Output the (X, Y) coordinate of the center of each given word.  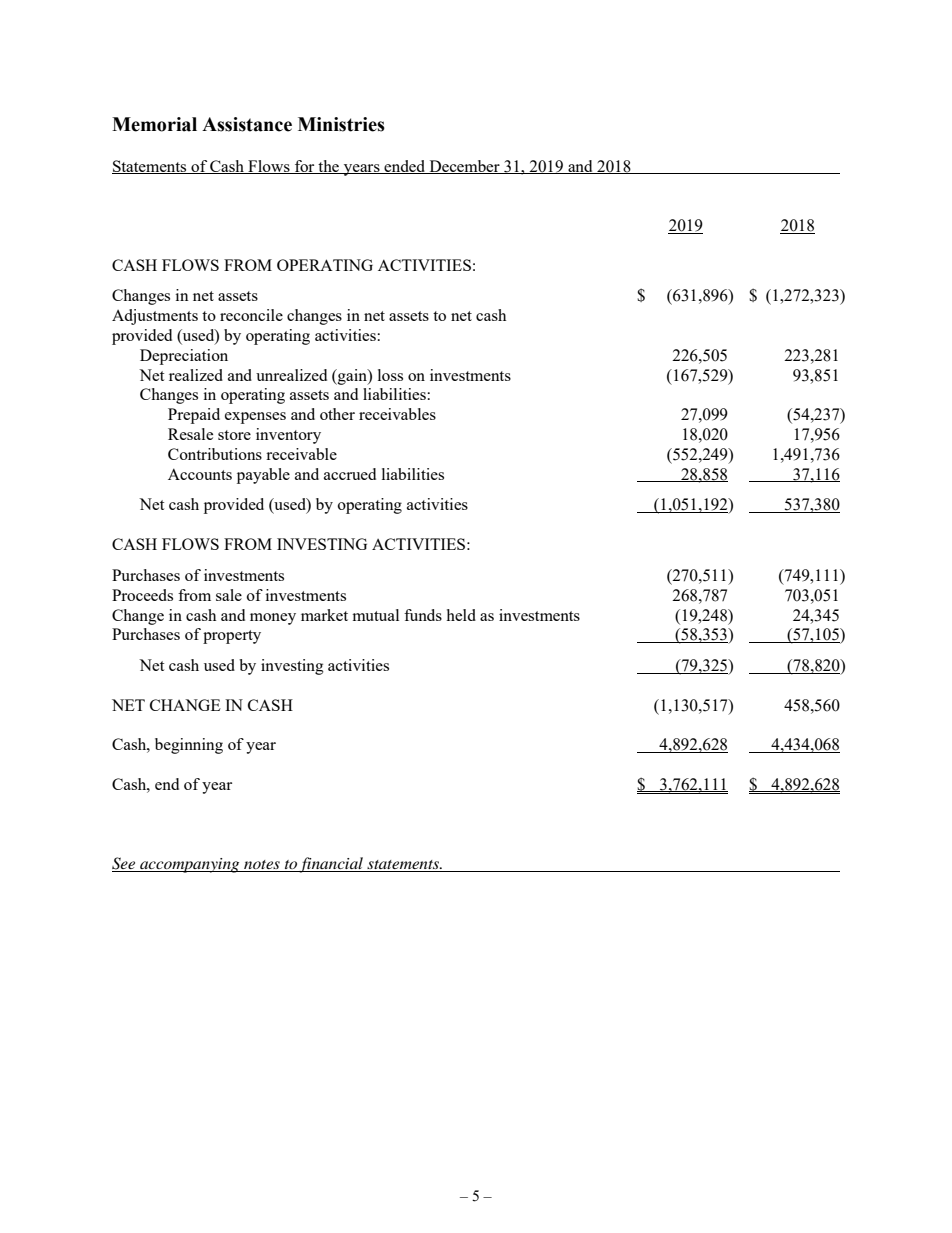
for (305, 167)
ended (405, 167)
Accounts (200, 474)
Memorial (154, 124)
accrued (350, 474)
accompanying (190, 865)
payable (263, 476)
